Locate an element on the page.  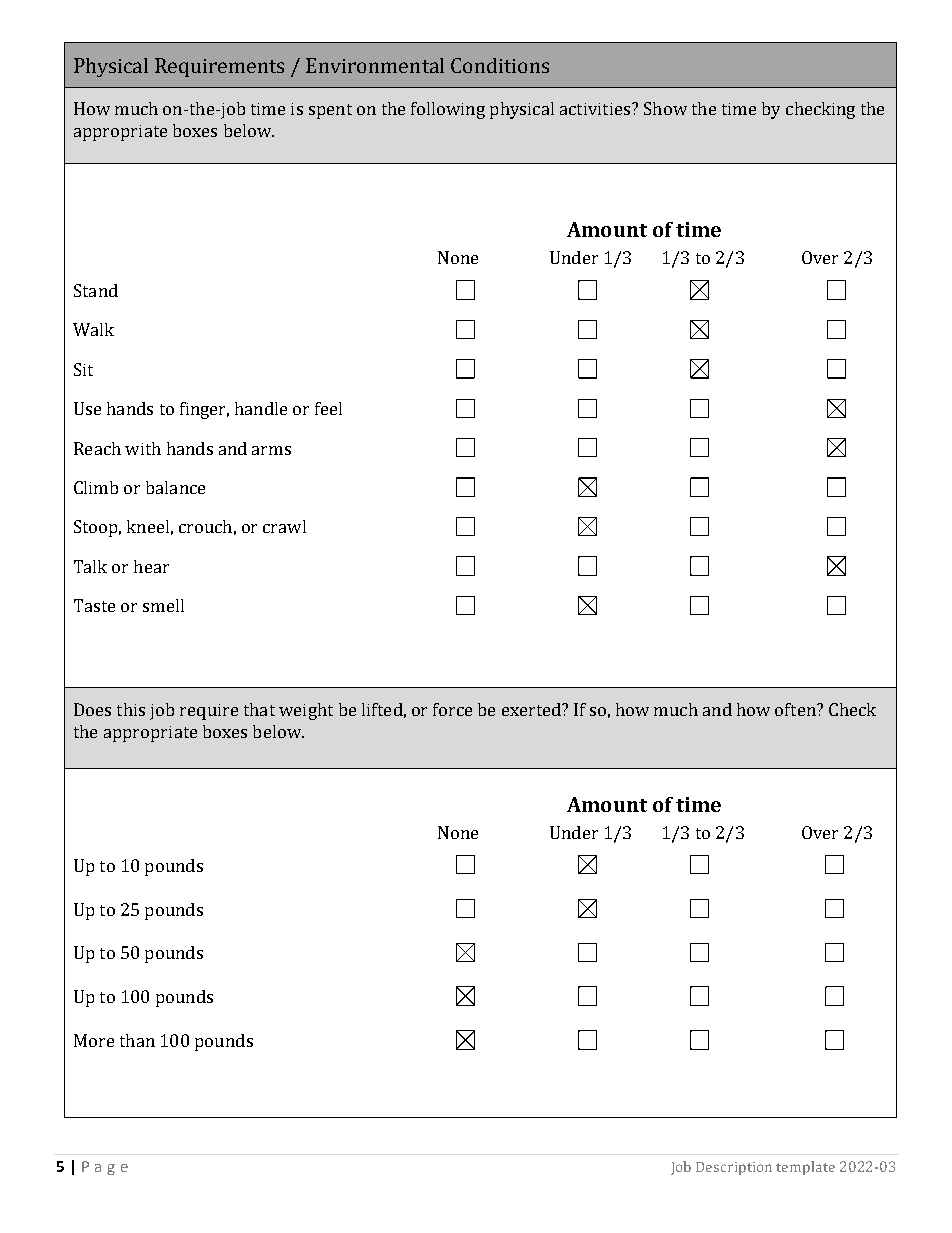
Stand is located at coordinates (96, 290).
